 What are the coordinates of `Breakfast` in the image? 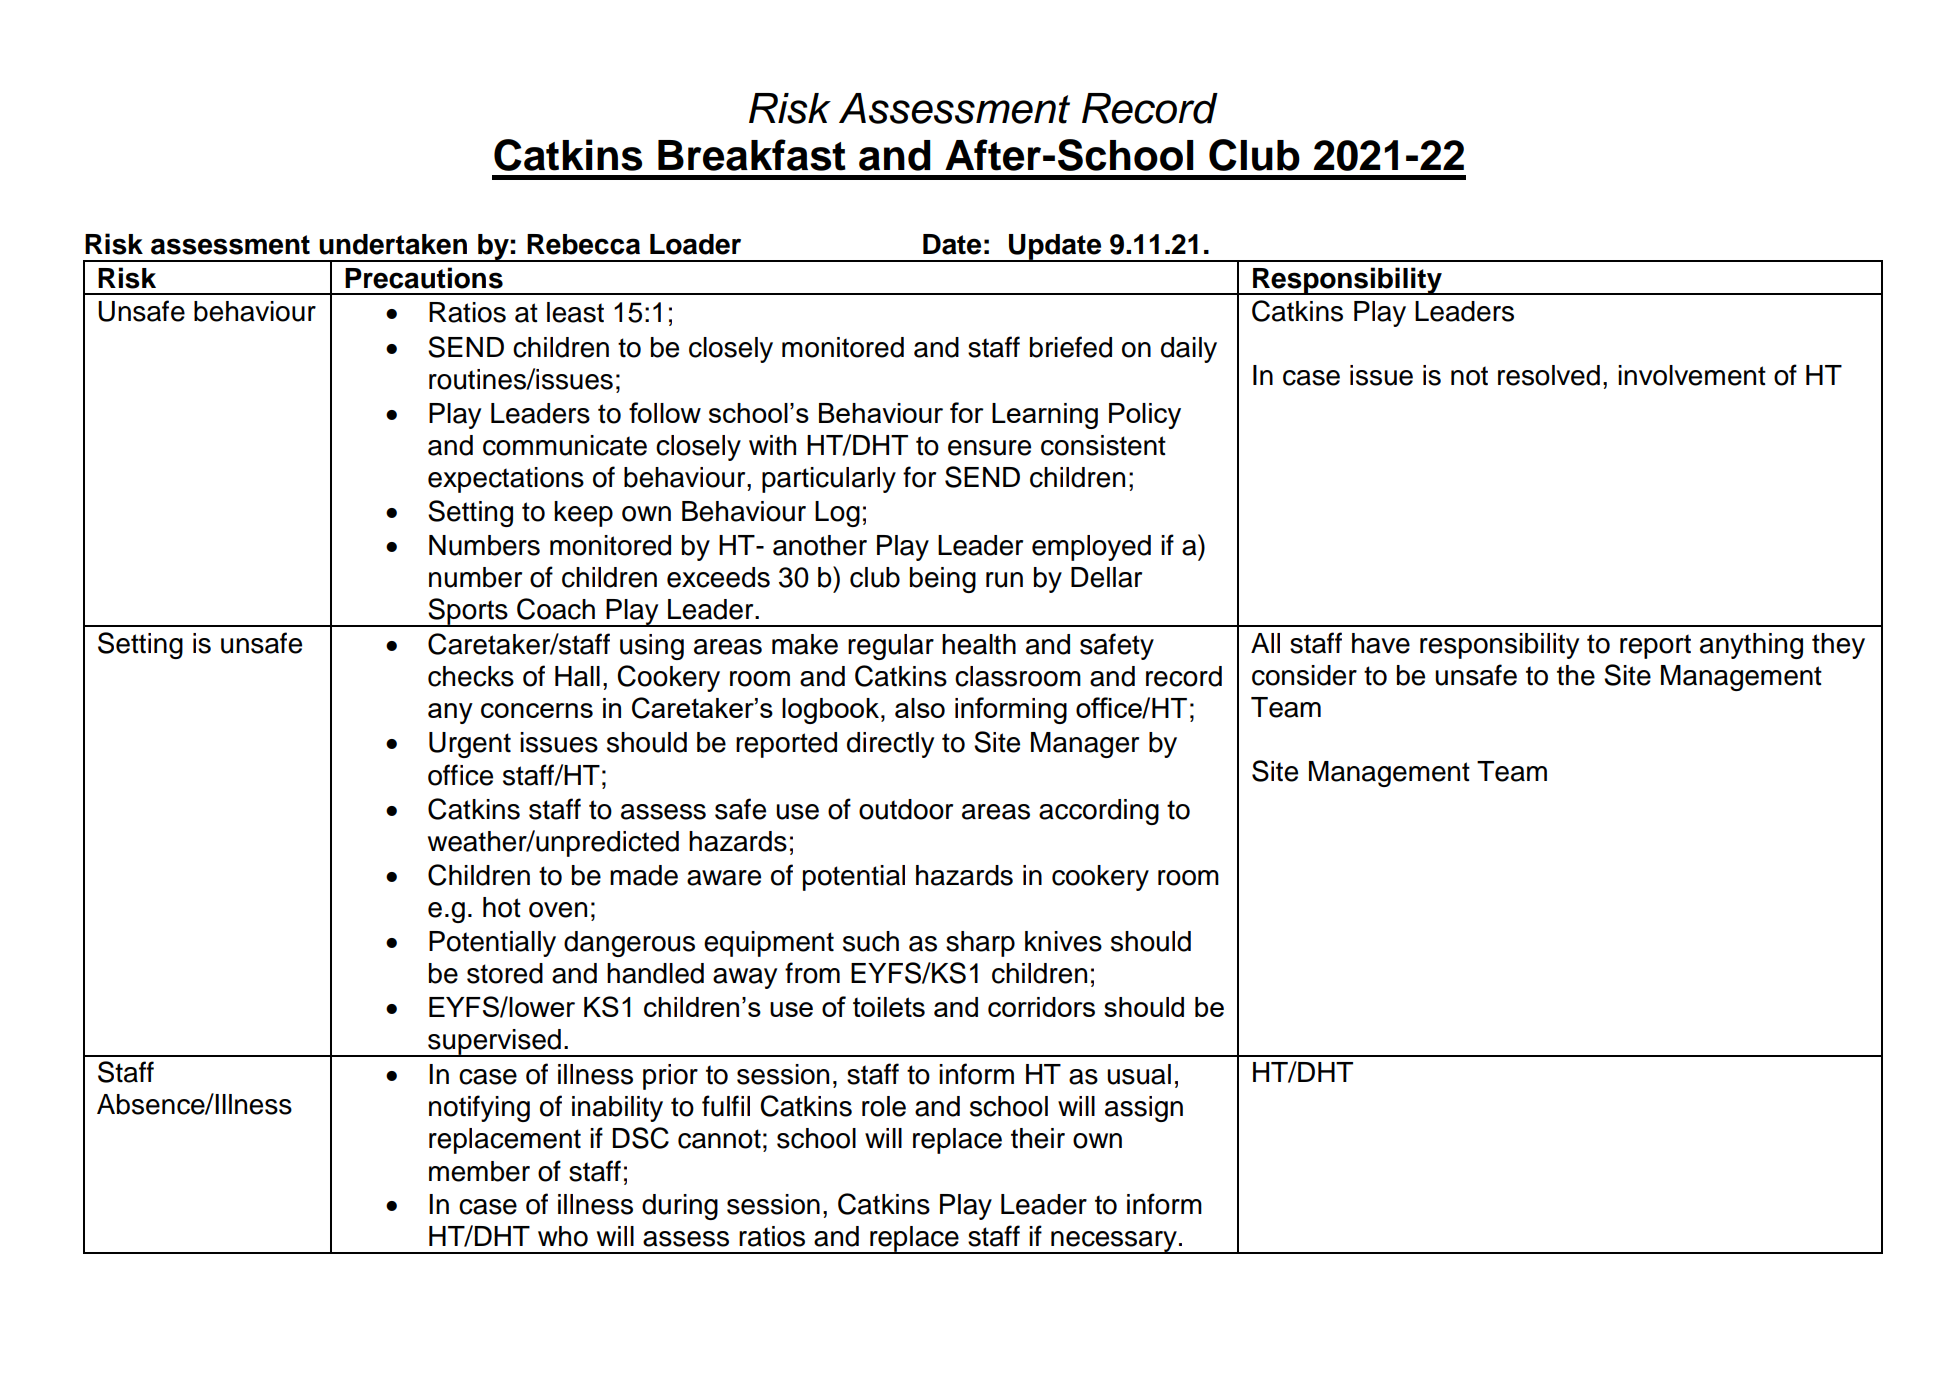 It's located at (752, 155).
